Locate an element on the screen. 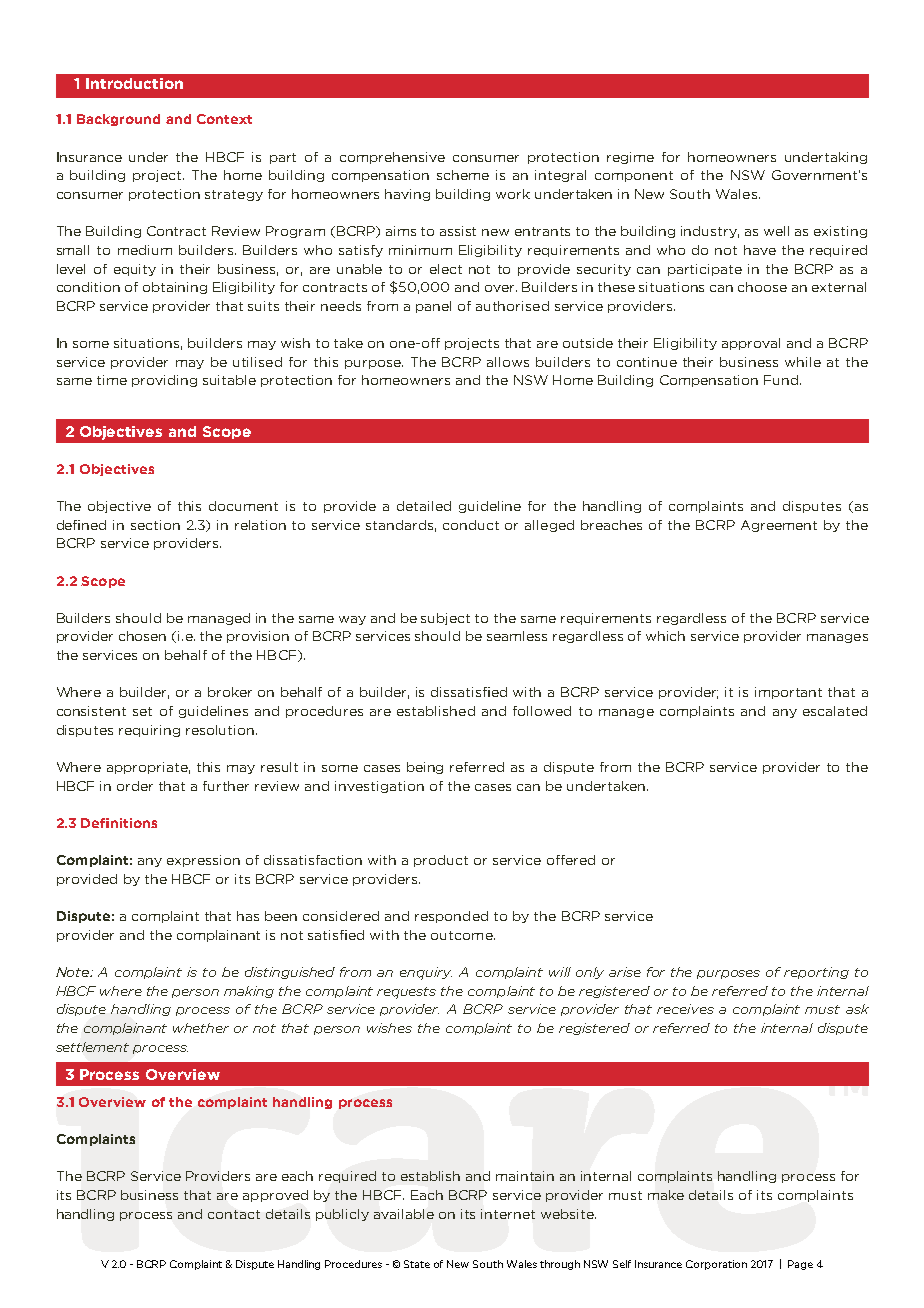 This screenshot has height=1308, width=924. seamless is located at coordinates (517, 636).
